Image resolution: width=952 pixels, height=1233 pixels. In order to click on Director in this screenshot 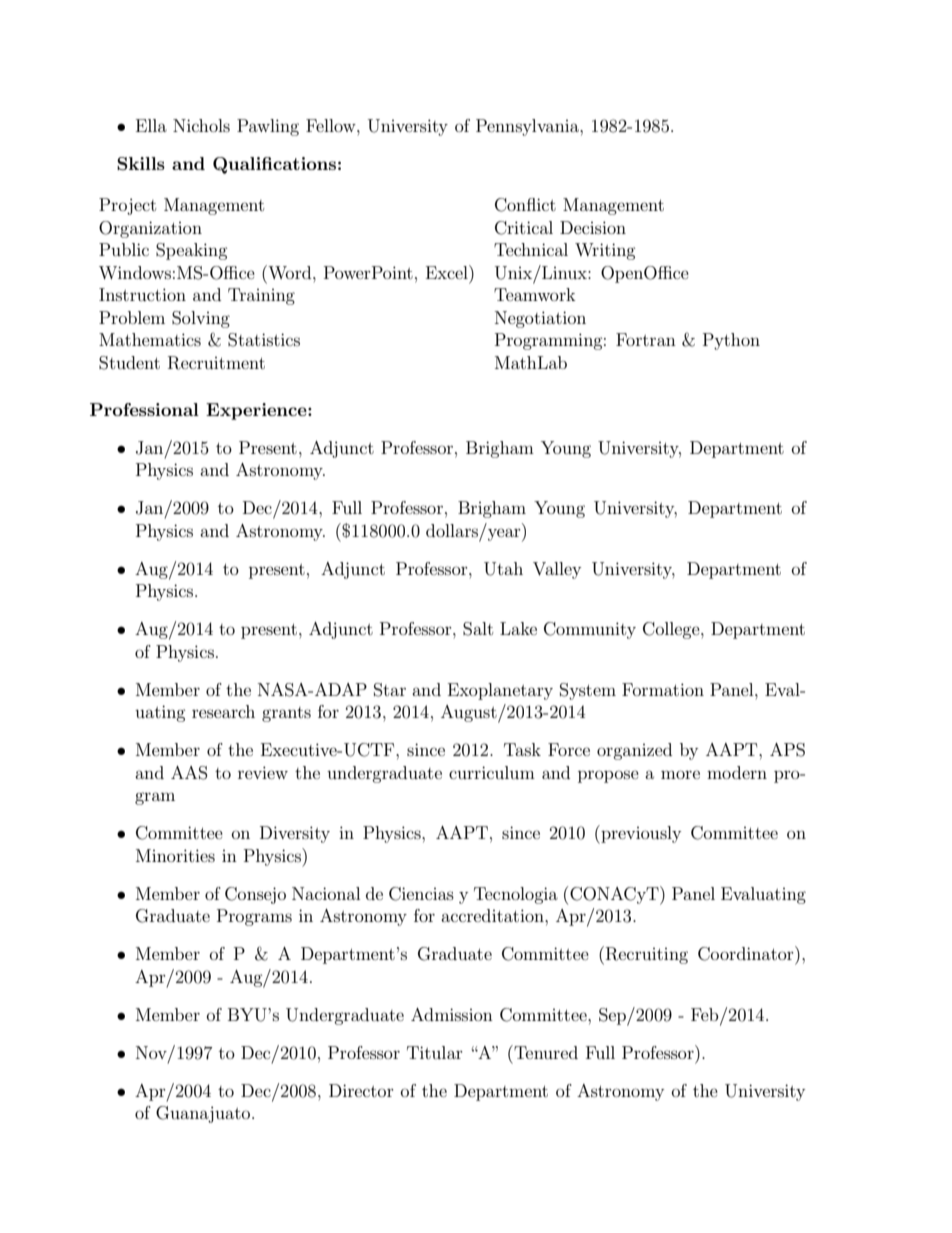, I will do `click(361, 1090)`.
